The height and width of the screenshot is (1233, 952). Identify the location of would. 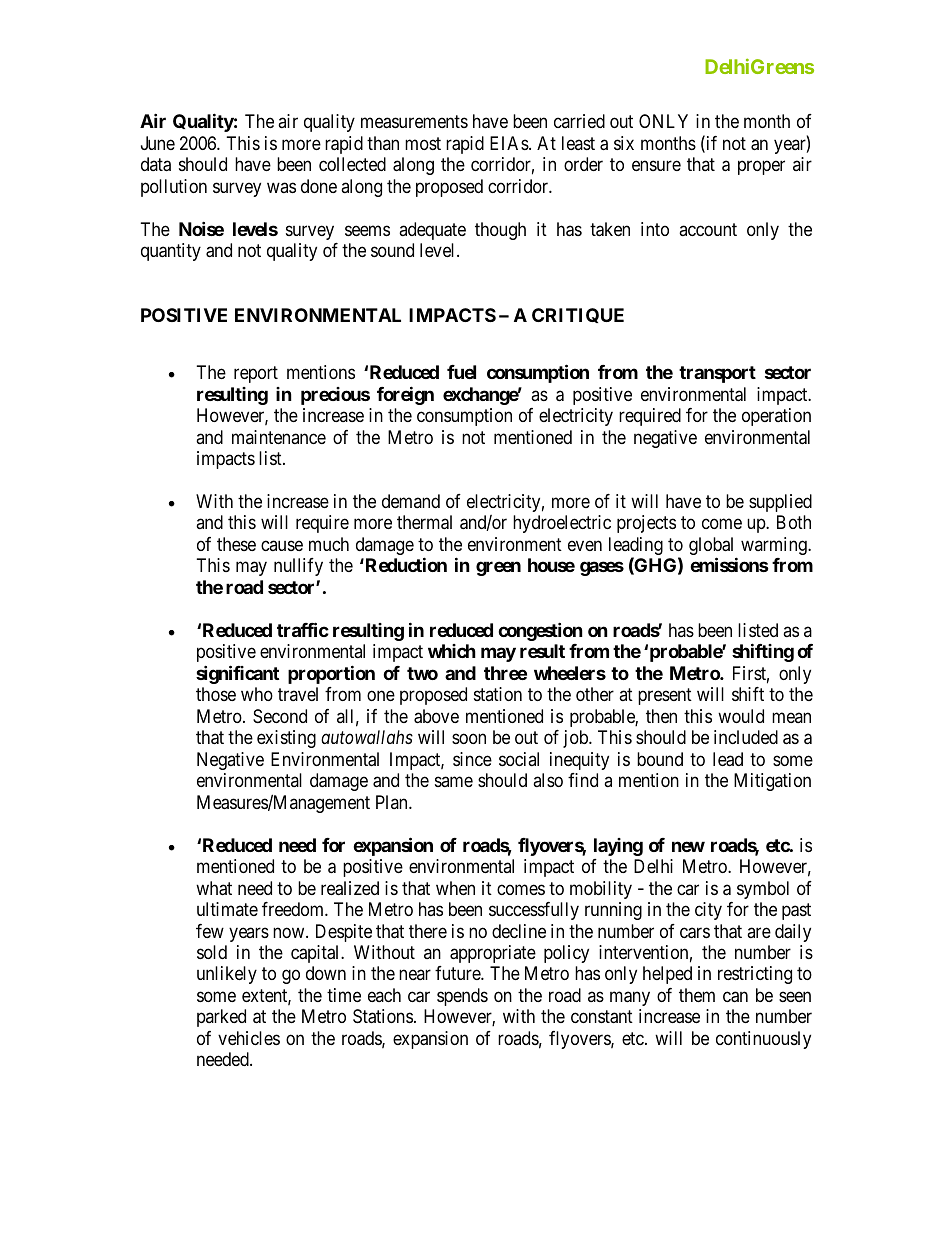
(741, 716).
